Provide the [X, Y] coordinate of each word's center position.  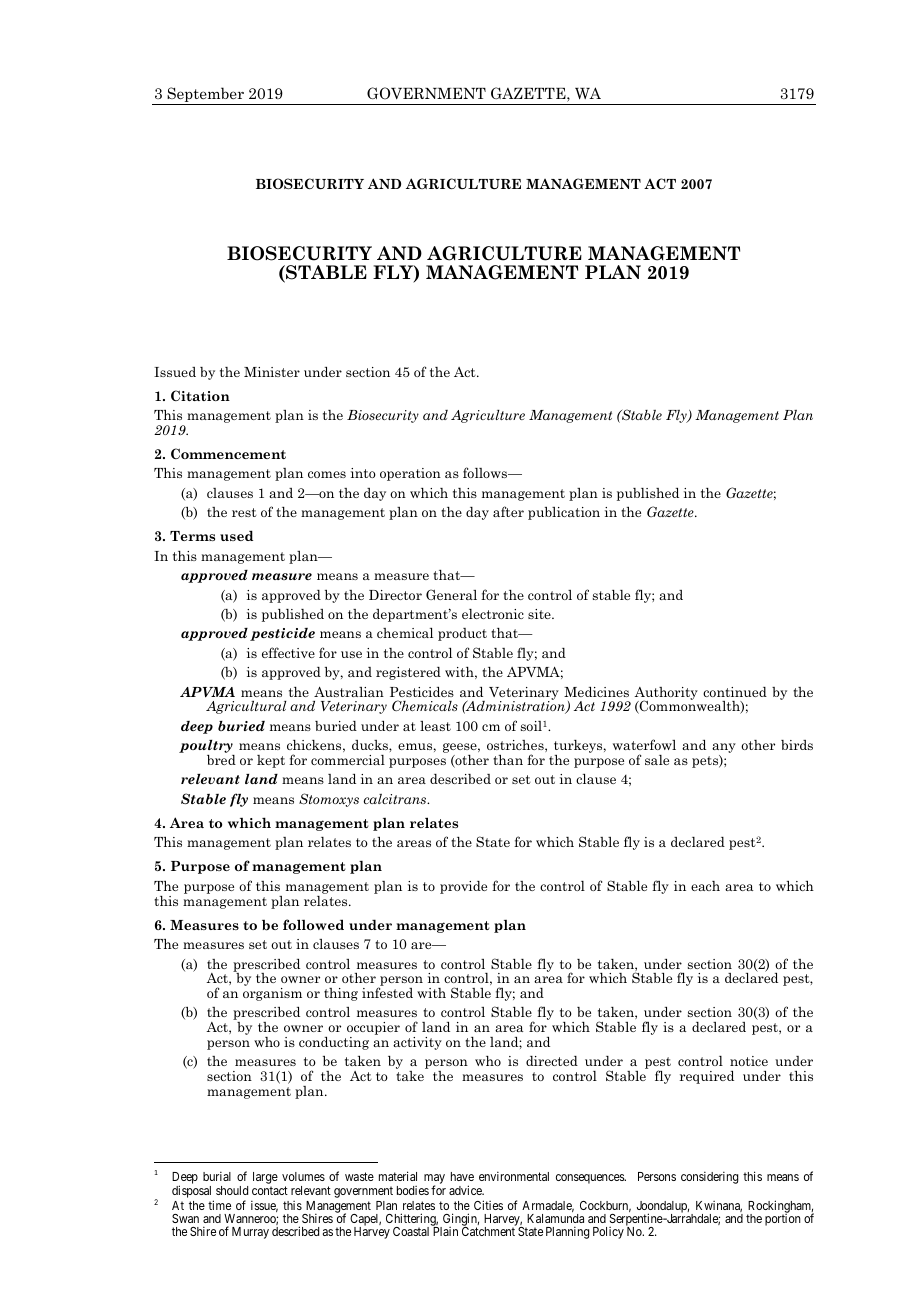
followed [313, 924]
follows [486, 472]
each [705, 886]
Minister [272, 372]
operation [410, 474]
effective [288, 652]
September [205, 96]
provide [463, 887]
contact [270, 1190]
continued [735, 692]
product [462, 634]
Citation [200, 395]
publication [564, 513]
